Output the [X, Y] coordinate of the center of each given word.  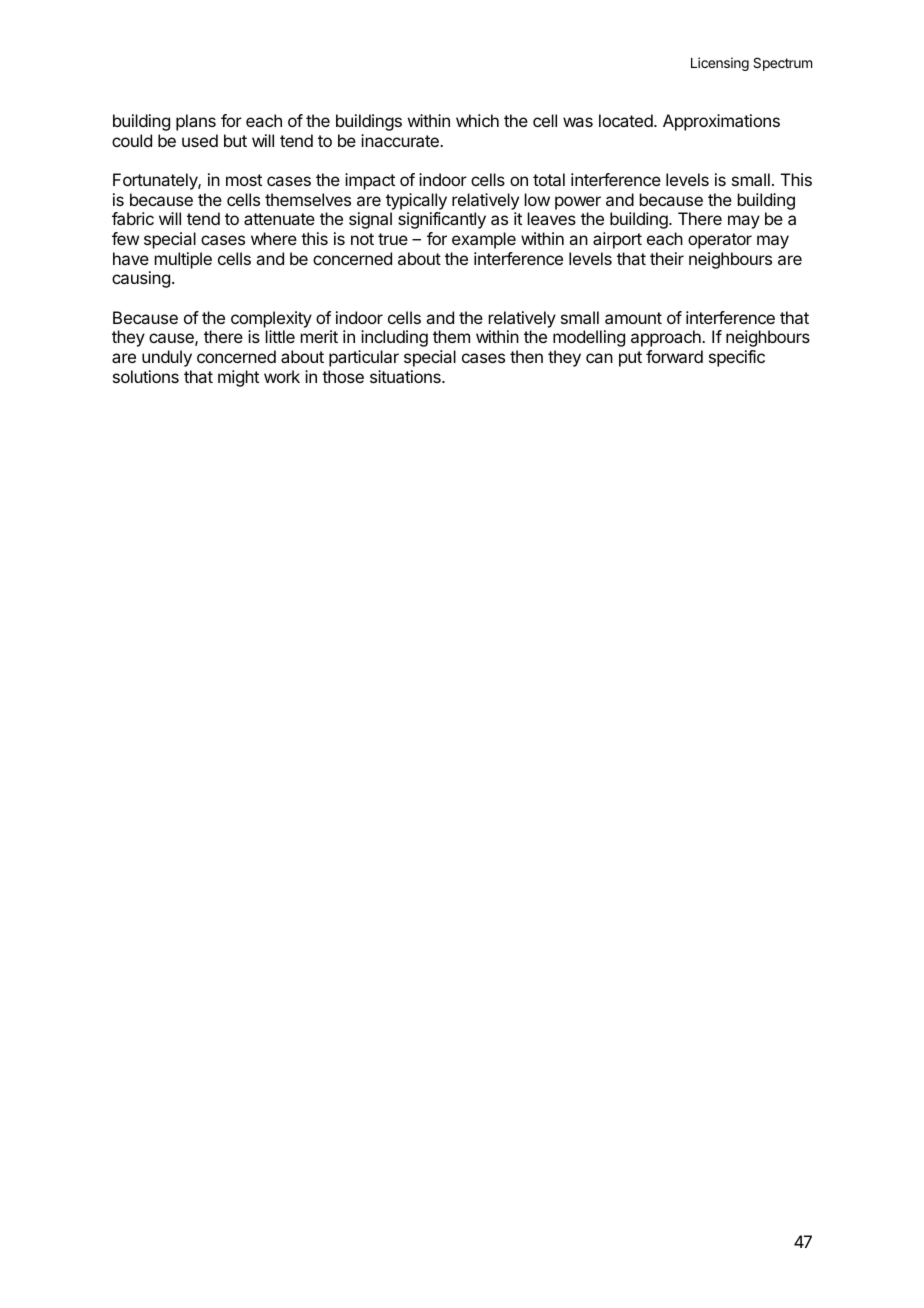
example [484, 240]
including [394, 338]
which [477, 120]
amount [633, 318]
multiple [183, 260]
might [238, 378]
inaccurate [401, 140]
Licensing [720, 64]
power [578, 203]
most [244, 180]
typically [416, 201]
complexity [271, 319]
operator [720, 241]
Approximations [721, 122]
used [200, 140]
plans [196, 122]
